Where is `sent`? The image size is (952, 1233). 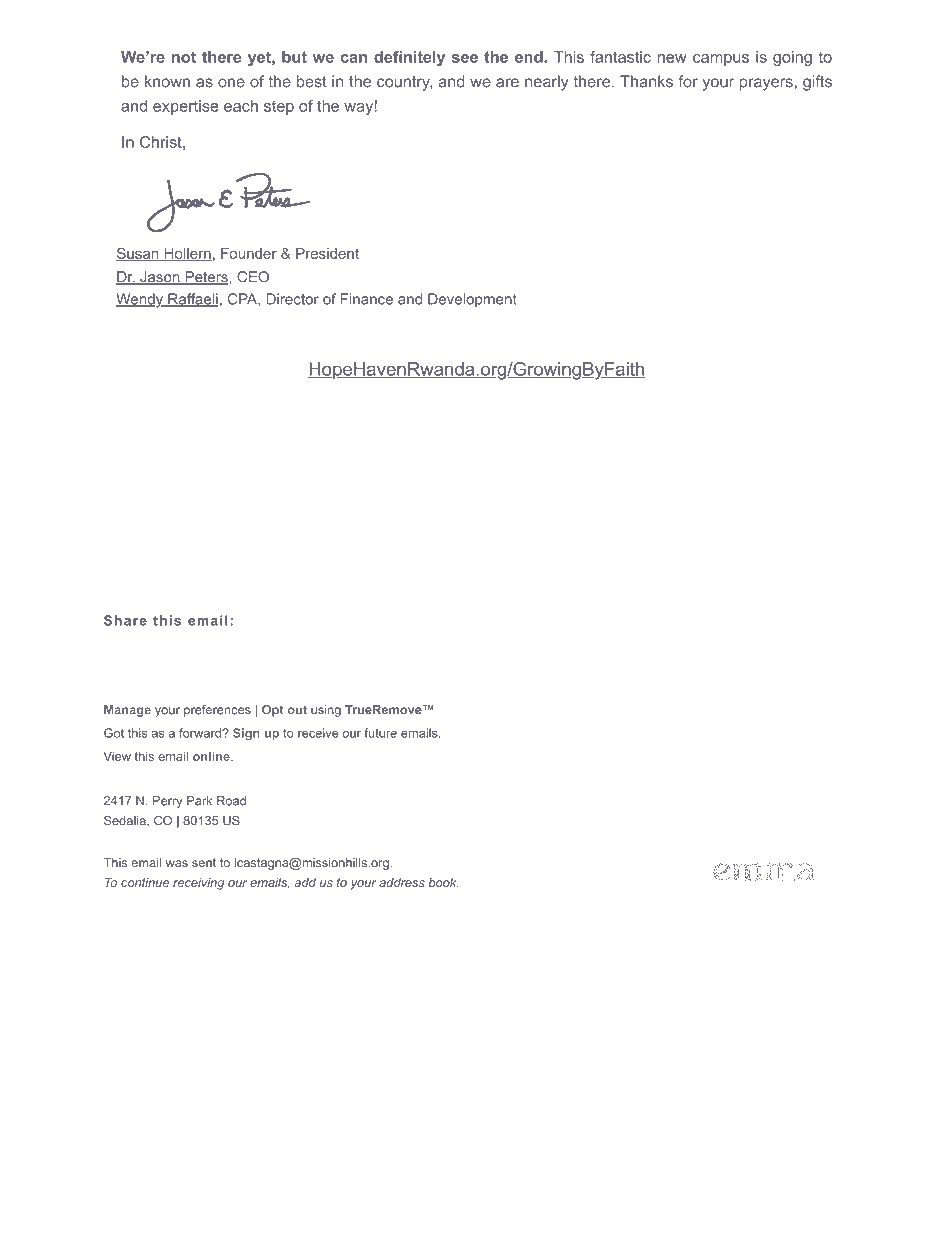
sent is located at coordinates (204, 863).
